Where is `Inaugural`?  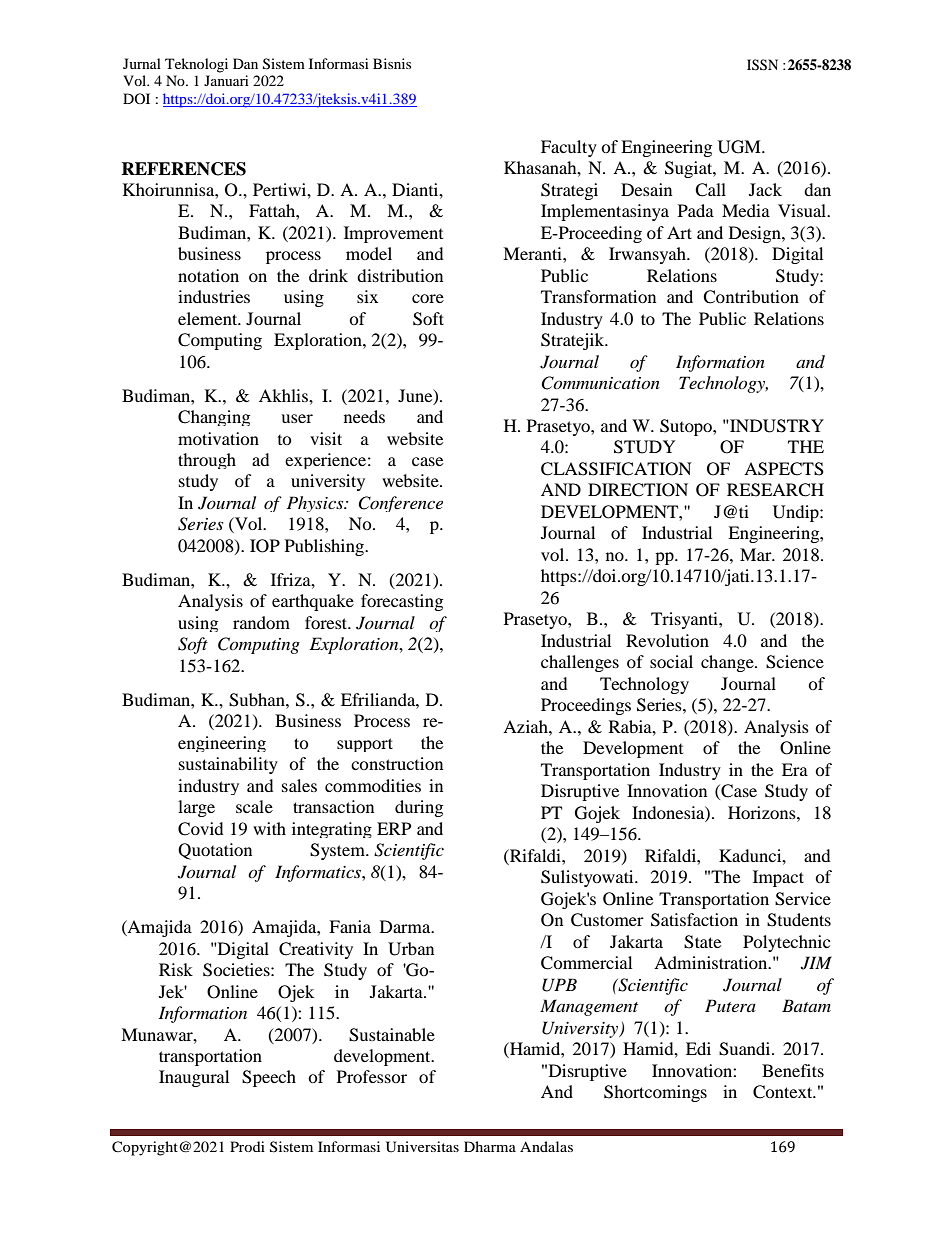 Inaugural is located at coordinates (194, 1078).
